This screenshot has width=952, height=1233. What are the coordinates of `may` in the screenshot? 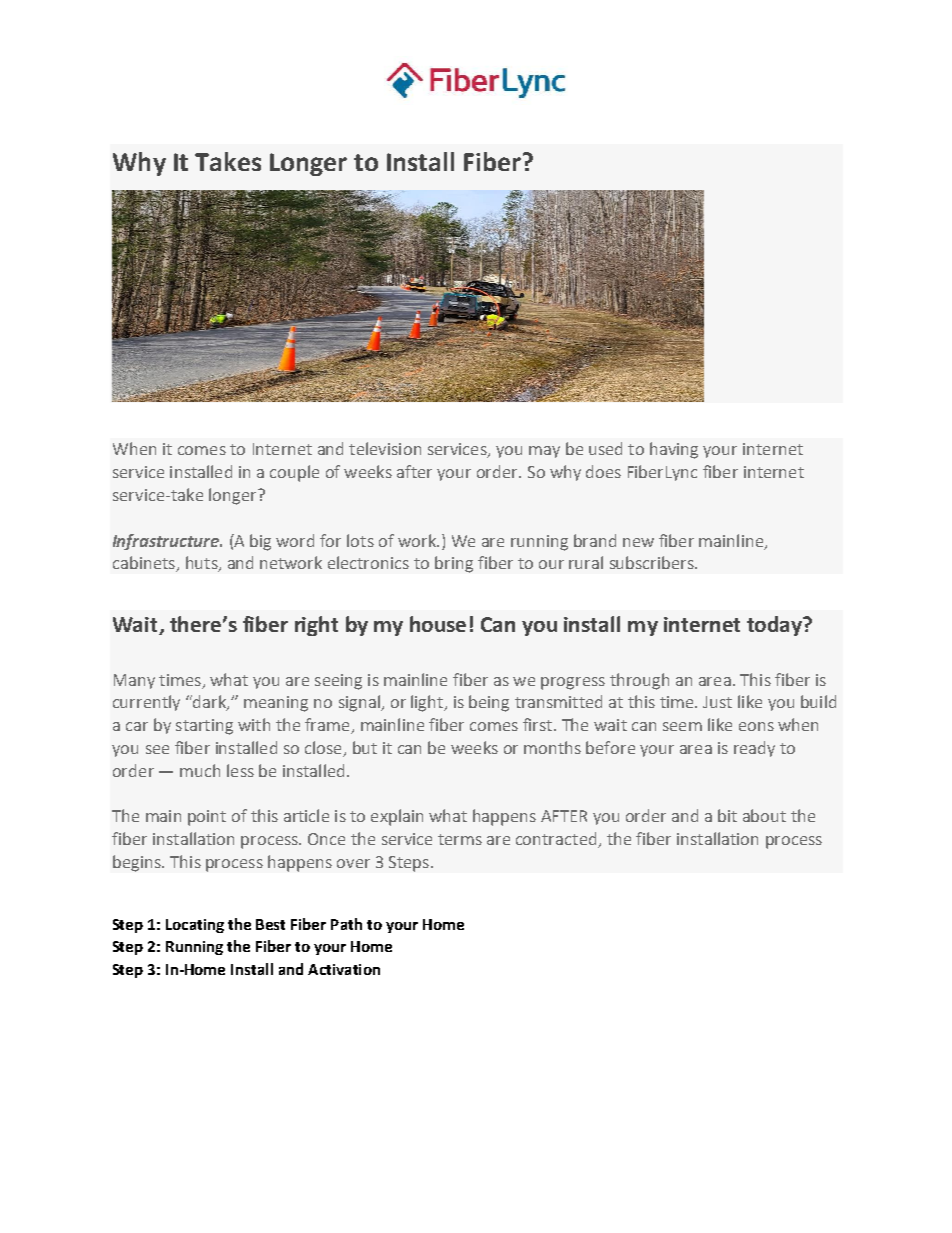 It's located at (544, 452).
